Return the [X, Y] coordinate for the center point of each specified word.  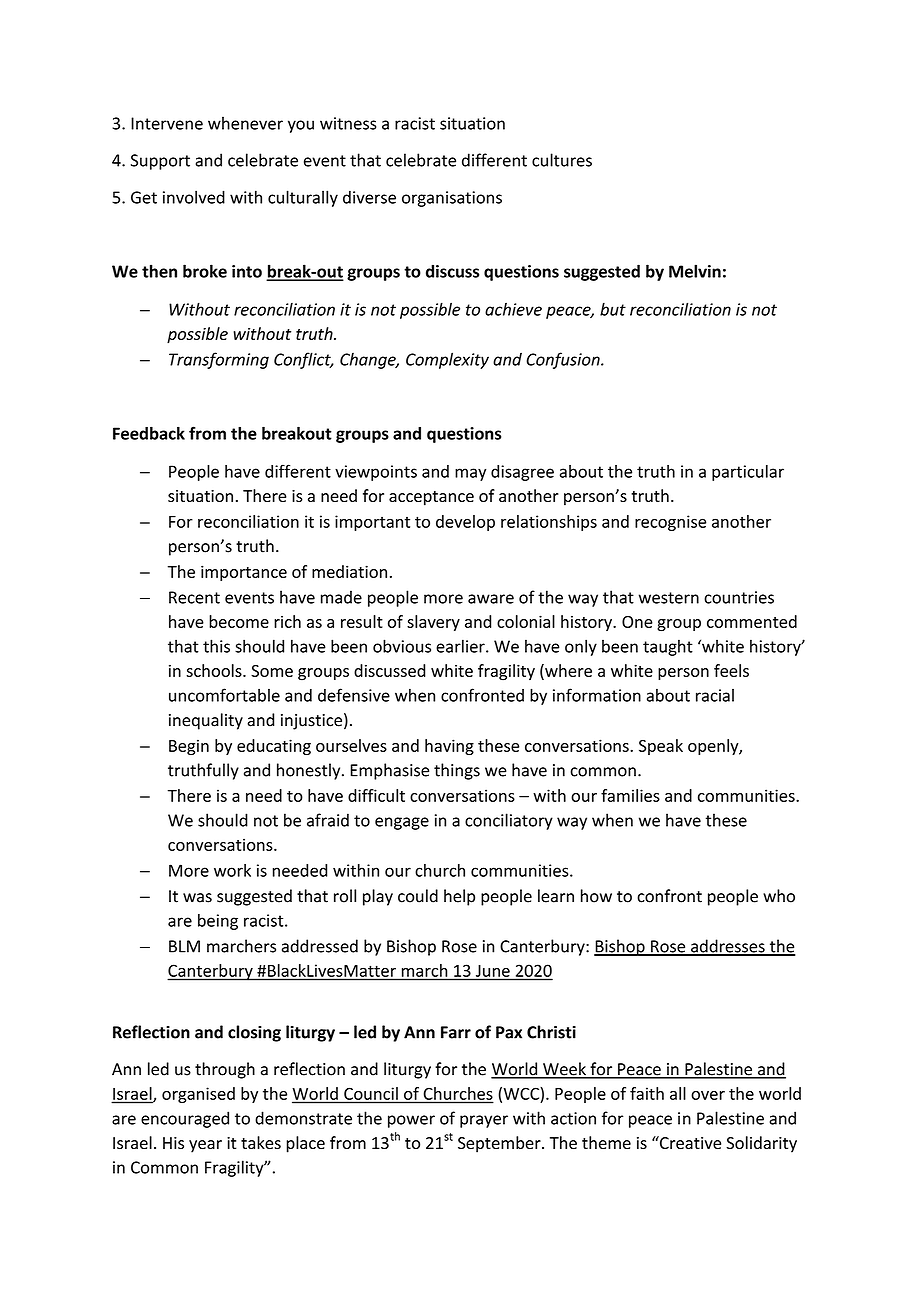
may [470, 474]
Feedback [149, 433]
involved [194, 197]
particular [748, 473]
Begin [189, 747]
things [457, 771]
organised [198, 1095]
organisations [452, 199]
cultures [562, 160]
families [630, 795]
